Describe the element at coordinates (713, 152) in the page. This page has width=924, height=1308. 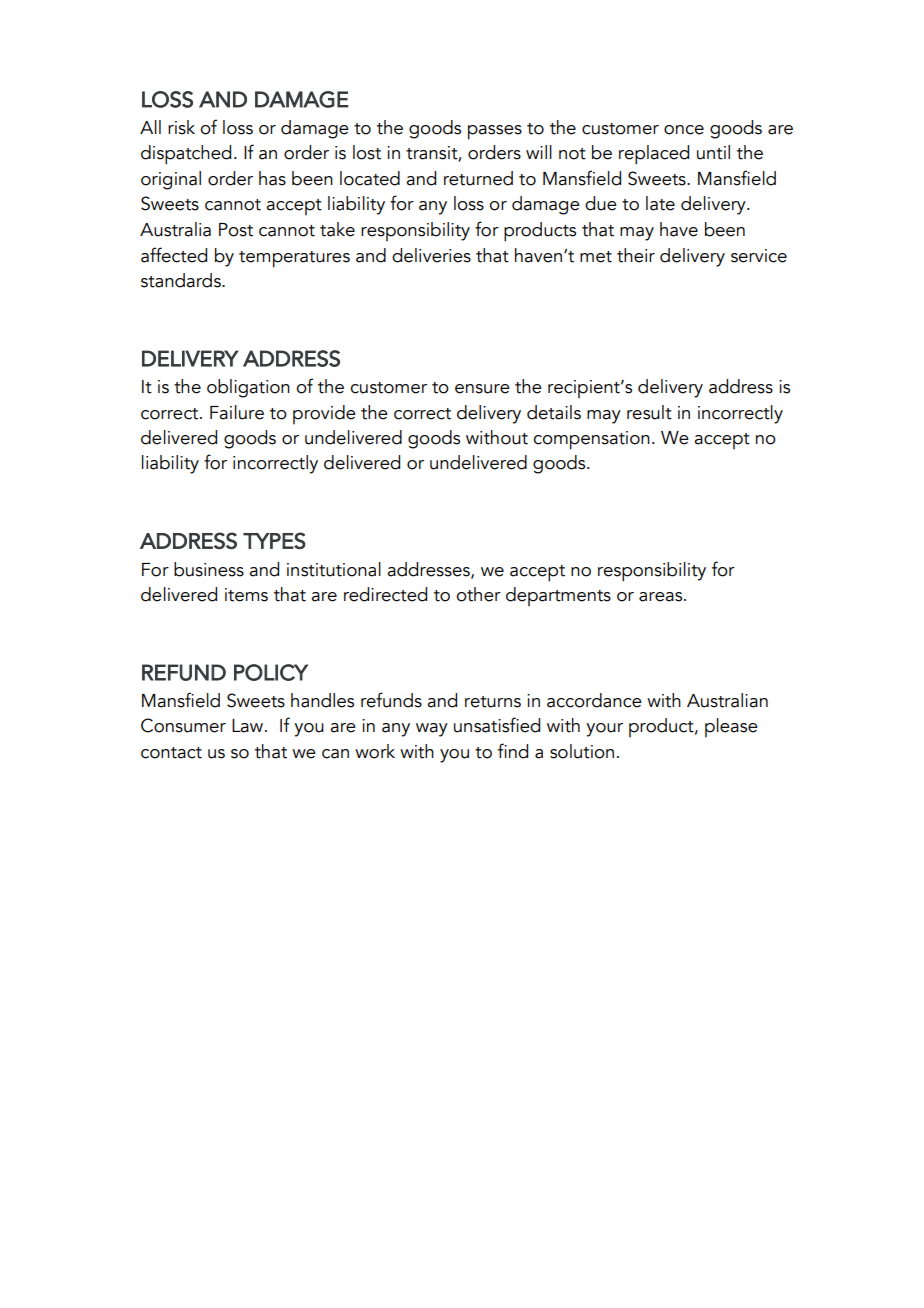
I see `until` at that location.
